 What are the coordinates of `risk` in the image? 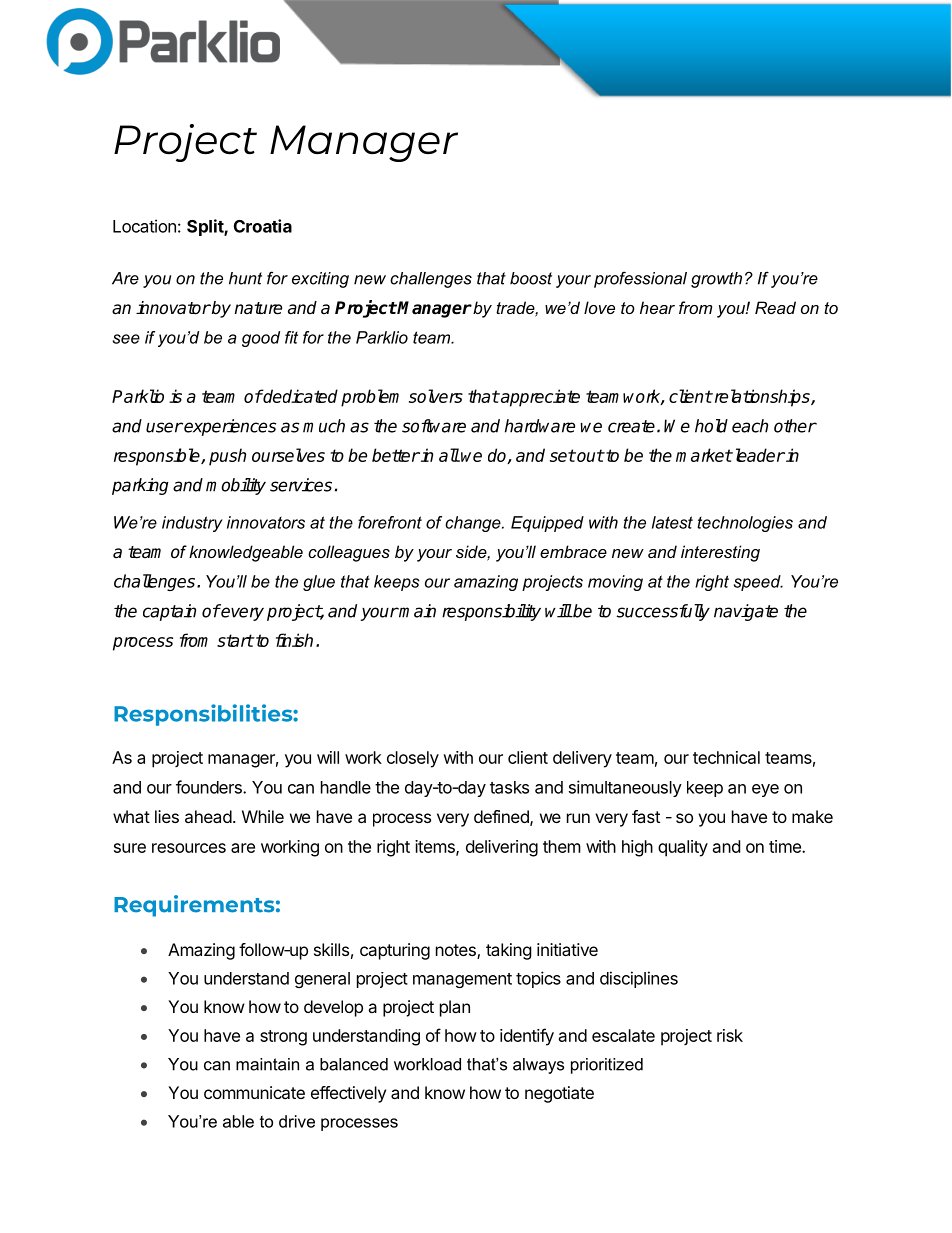 It's located at (730, 1035).
